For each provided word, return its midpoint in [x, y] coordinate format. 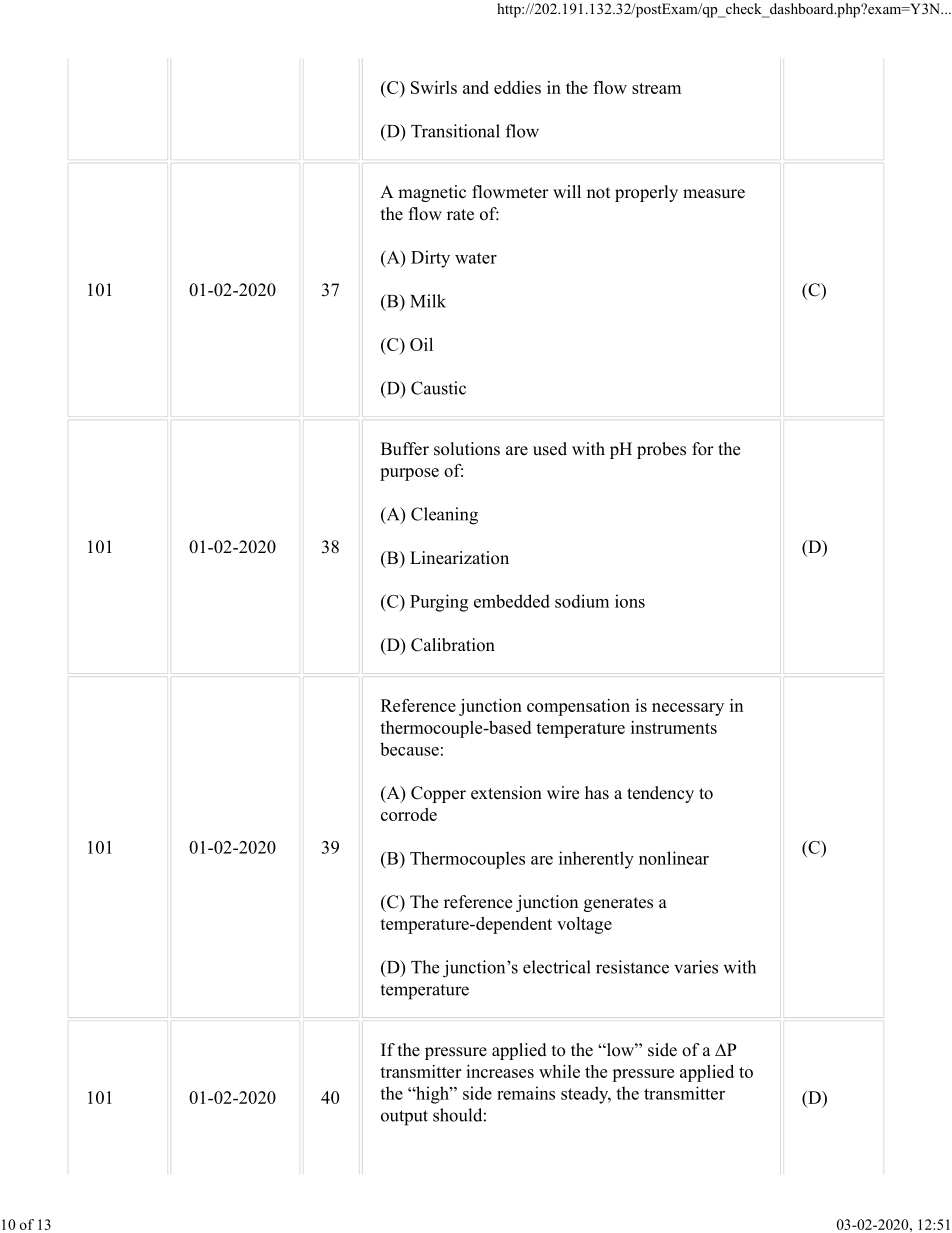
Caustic [438, 388]
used [550, 449]
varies [696, 967]
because [409, 749]
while [559, 1071]
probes [661, 450]
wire [563, 793]
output [404, 1118]
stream [656, 88]
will [567, 191]
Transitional [455, 131]
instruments [674, 727]
